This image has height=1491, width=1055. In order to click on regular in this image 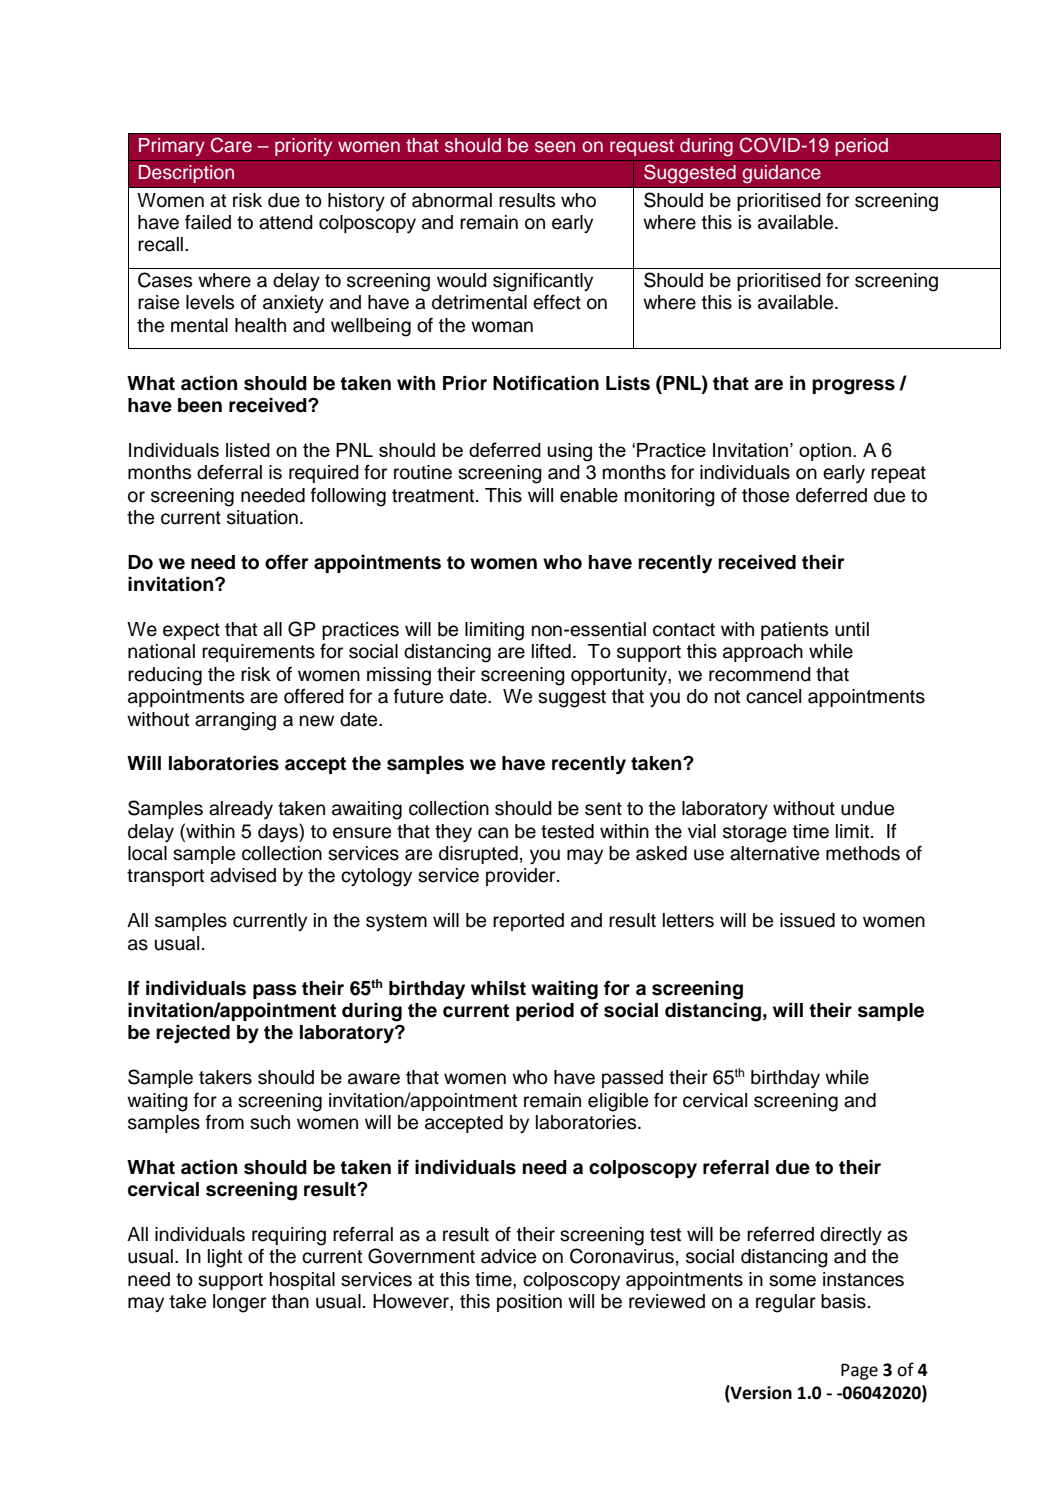, I will do `click(786, 1303)`.
